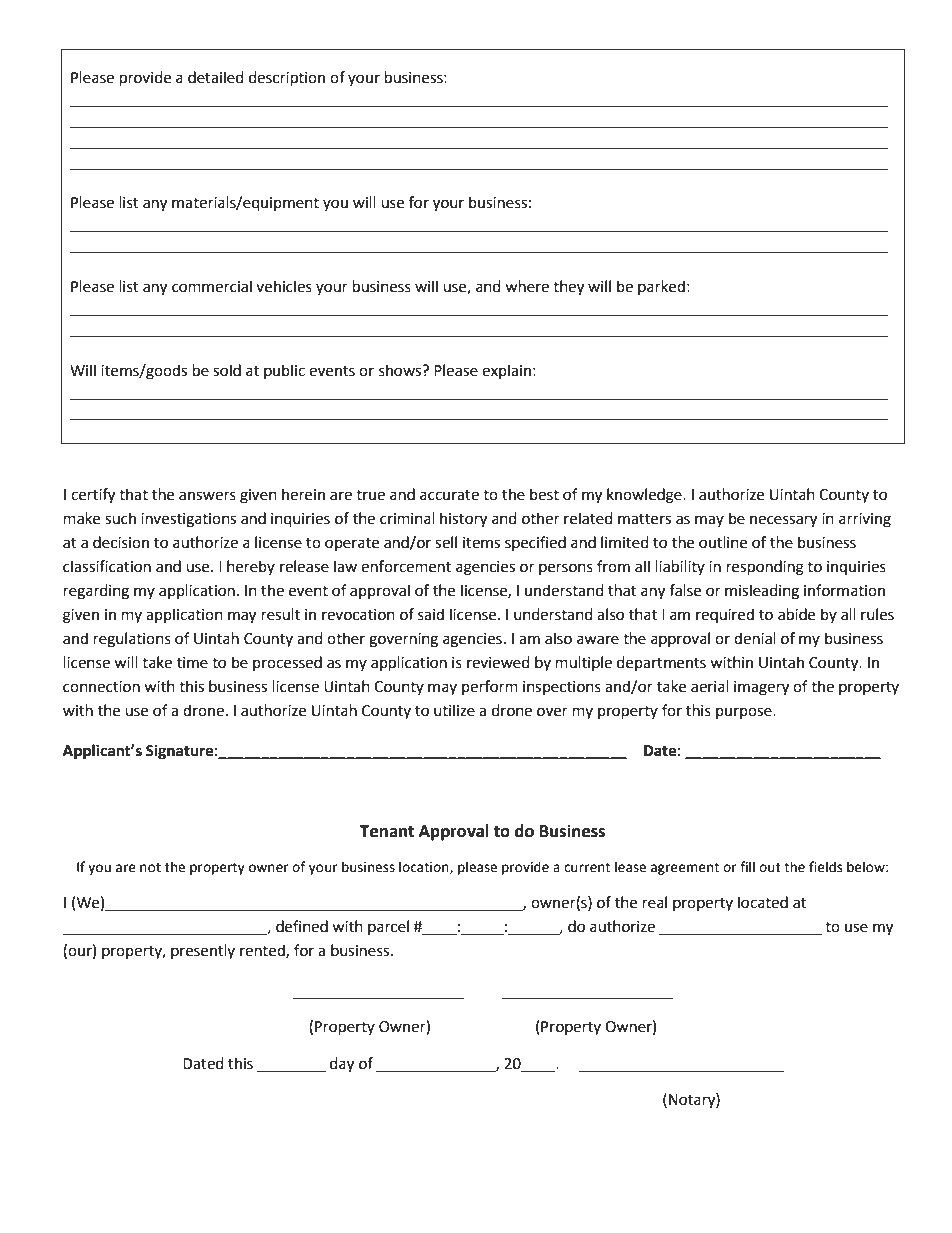  Describe the element at coordinates (783, 521) in the screenshot. I see `necessary` at that location.
